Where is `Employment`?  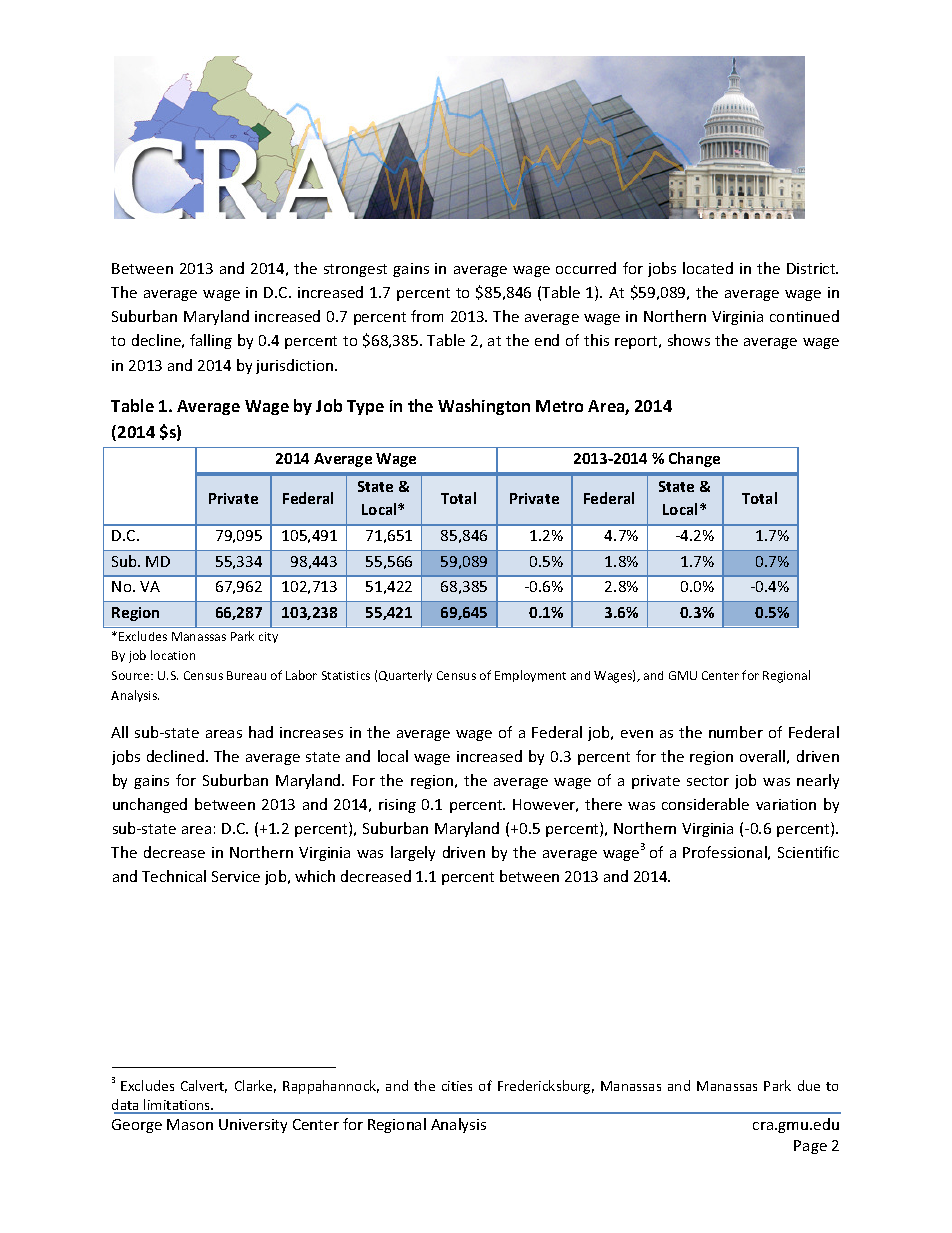
Employment is located at coordinates (530, 676).
